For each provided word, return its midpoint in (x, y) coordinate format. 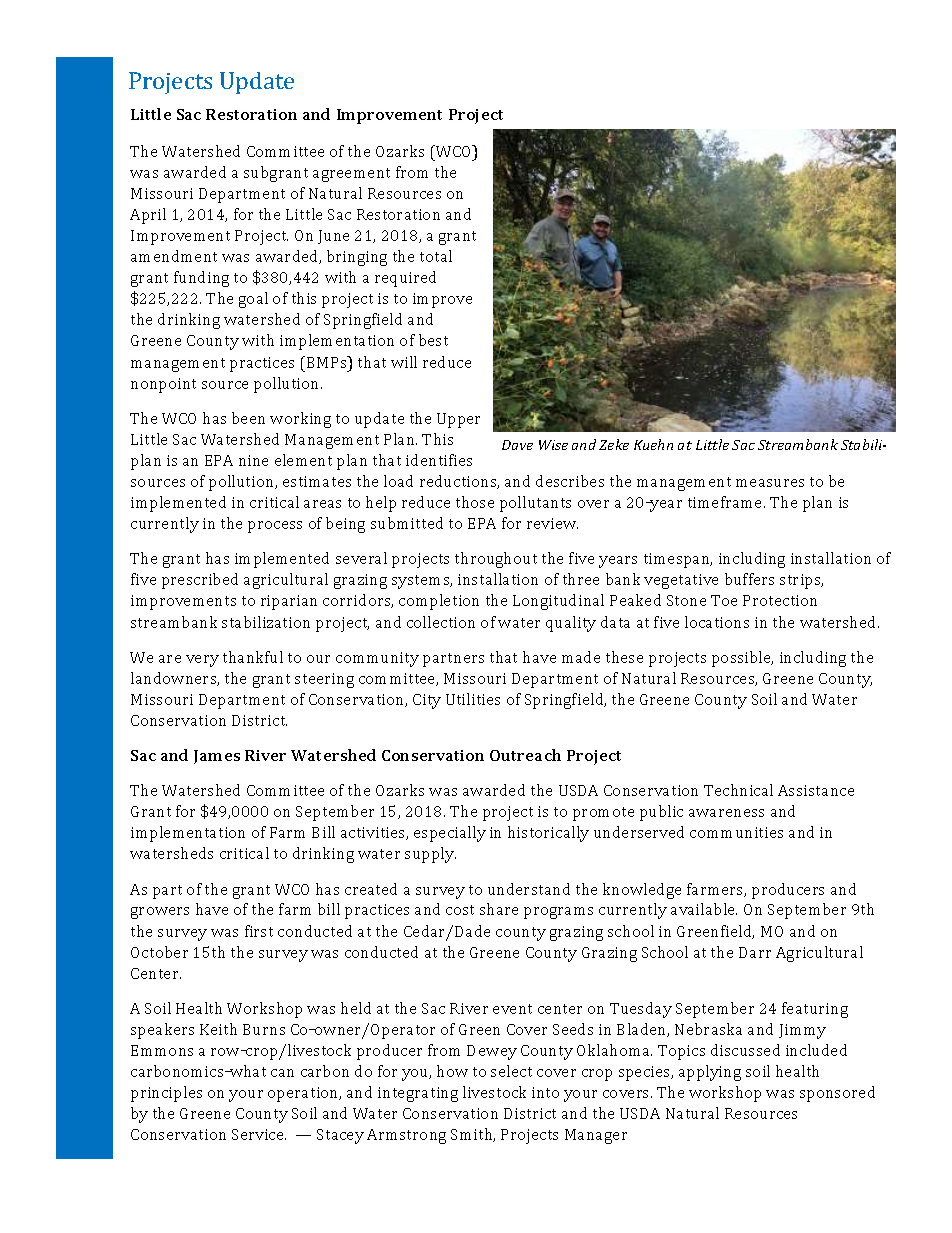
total (436, 256)
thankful (253, 657)
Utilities (473, 699)
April (148, 216)
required (405, 279)
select (511, 1071)
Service (259, 1134)
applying (710, 1073)
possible (742, 659)
